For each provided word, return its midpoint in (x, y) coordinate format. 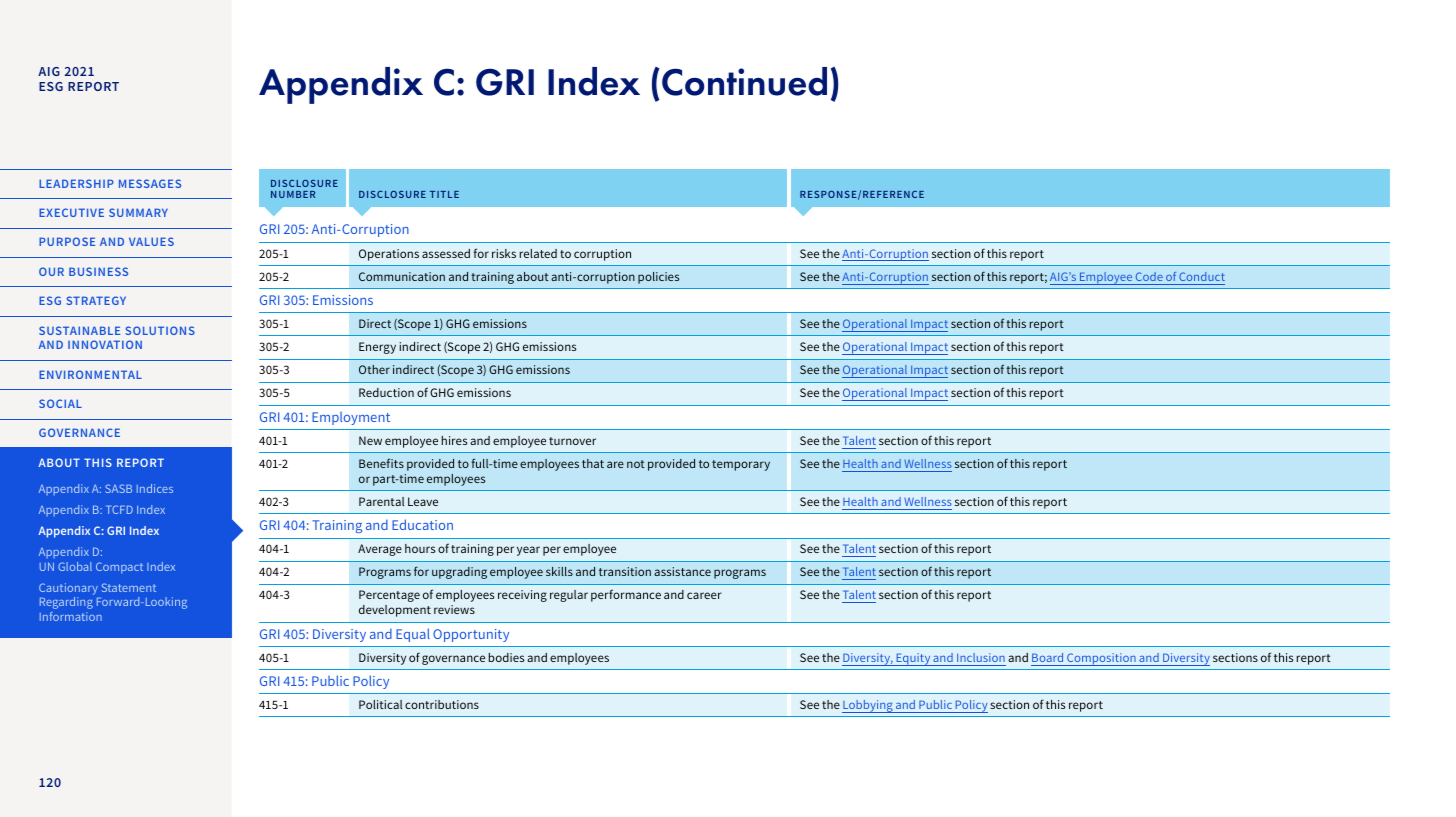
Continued (744, 81)
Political (380, 704)
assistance (682, 571)
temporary (741, 465)
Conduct (1202, 276)
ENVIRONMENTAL (90, 374)
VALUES (151, 241)
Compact (119, 568)
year (528, 551)
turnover (572, 441)
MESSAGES (150, 183)
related (538, 253)
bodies (506, 657)
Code (1149, 276)
